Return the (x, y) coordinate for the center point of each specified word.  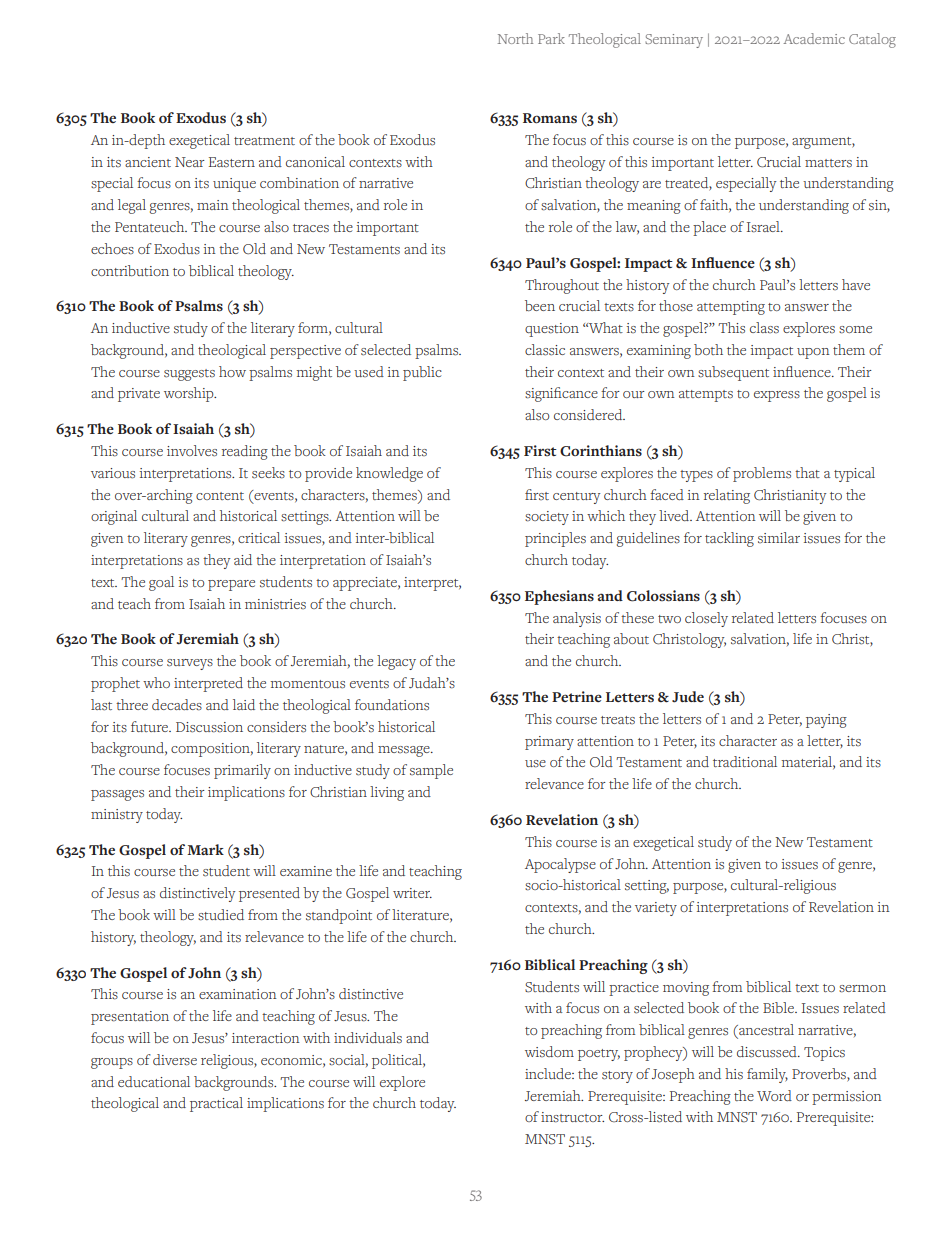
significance (561, 394)
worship (190, 394)
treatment (264, 141)
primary (549, 743)
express (777, 396)
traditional (745, 761)
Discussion (209, 727)
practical (216, 1104)
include (549, 1073)
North (515, 38)
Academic (814, 38)
